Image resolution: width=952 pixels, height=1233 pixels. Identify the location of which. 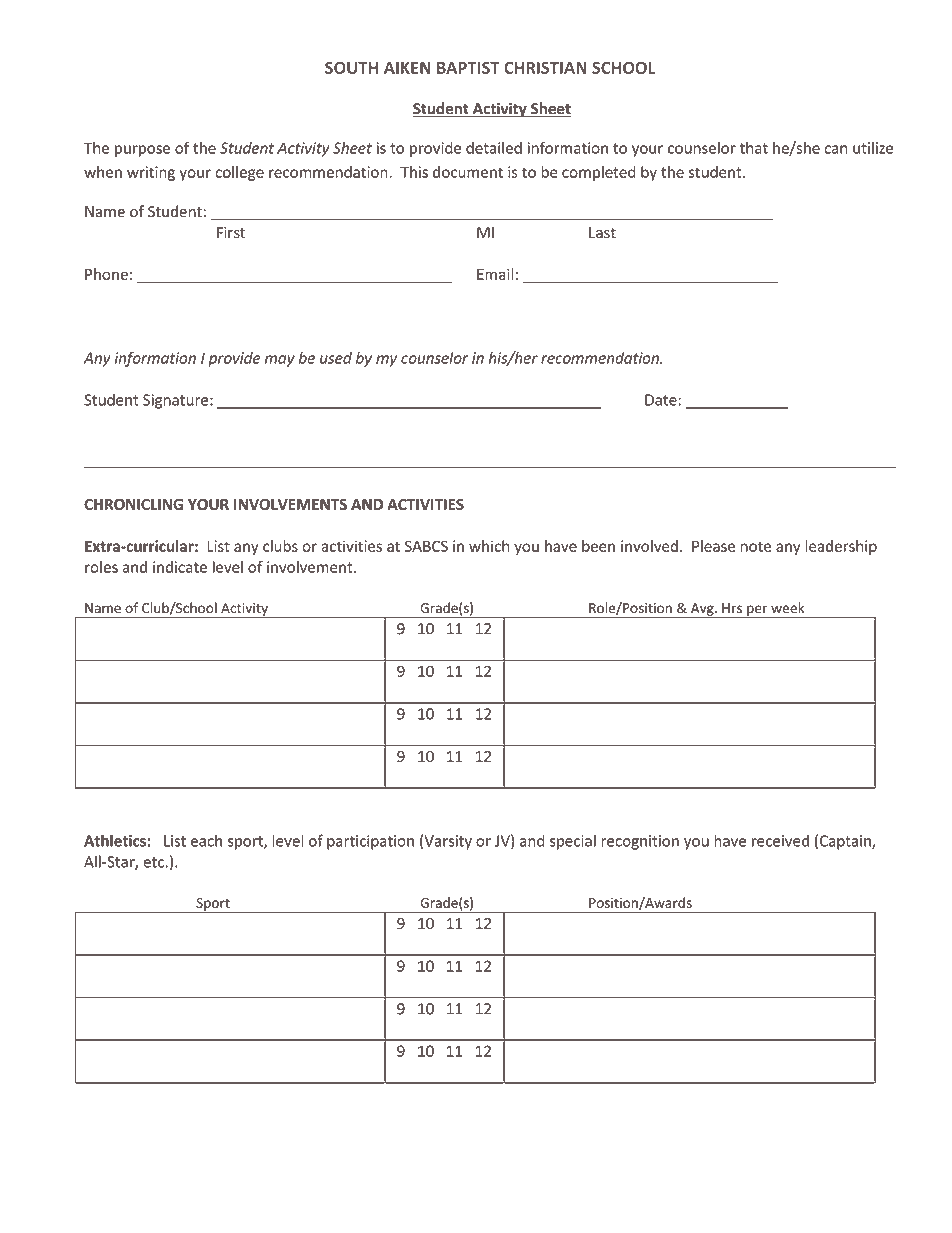
(489, 546).
